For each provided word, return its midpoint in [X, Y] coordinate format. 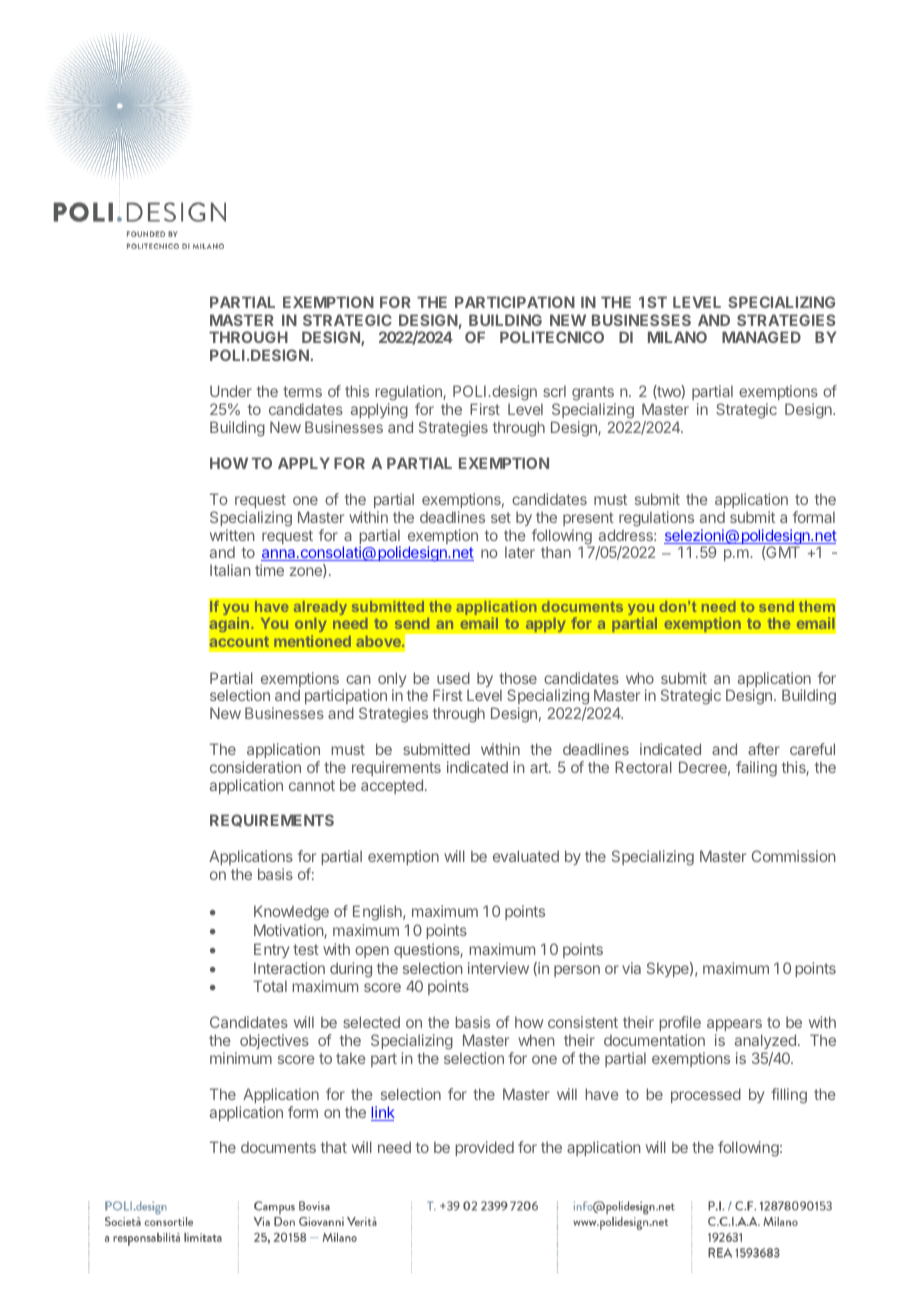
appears [734, 1025]
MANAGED [761, 337]
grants [594, 395]
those [518, 678]
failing [756, 769]
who [640, 678]
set [501, 517]
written [232, 535]
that [334, 1147]
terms [302, 391]
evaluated [526, 856]
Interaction [289, 968]
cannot [312, 785]
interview [498, 968]
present [588, 519]
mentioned [312, 641]
